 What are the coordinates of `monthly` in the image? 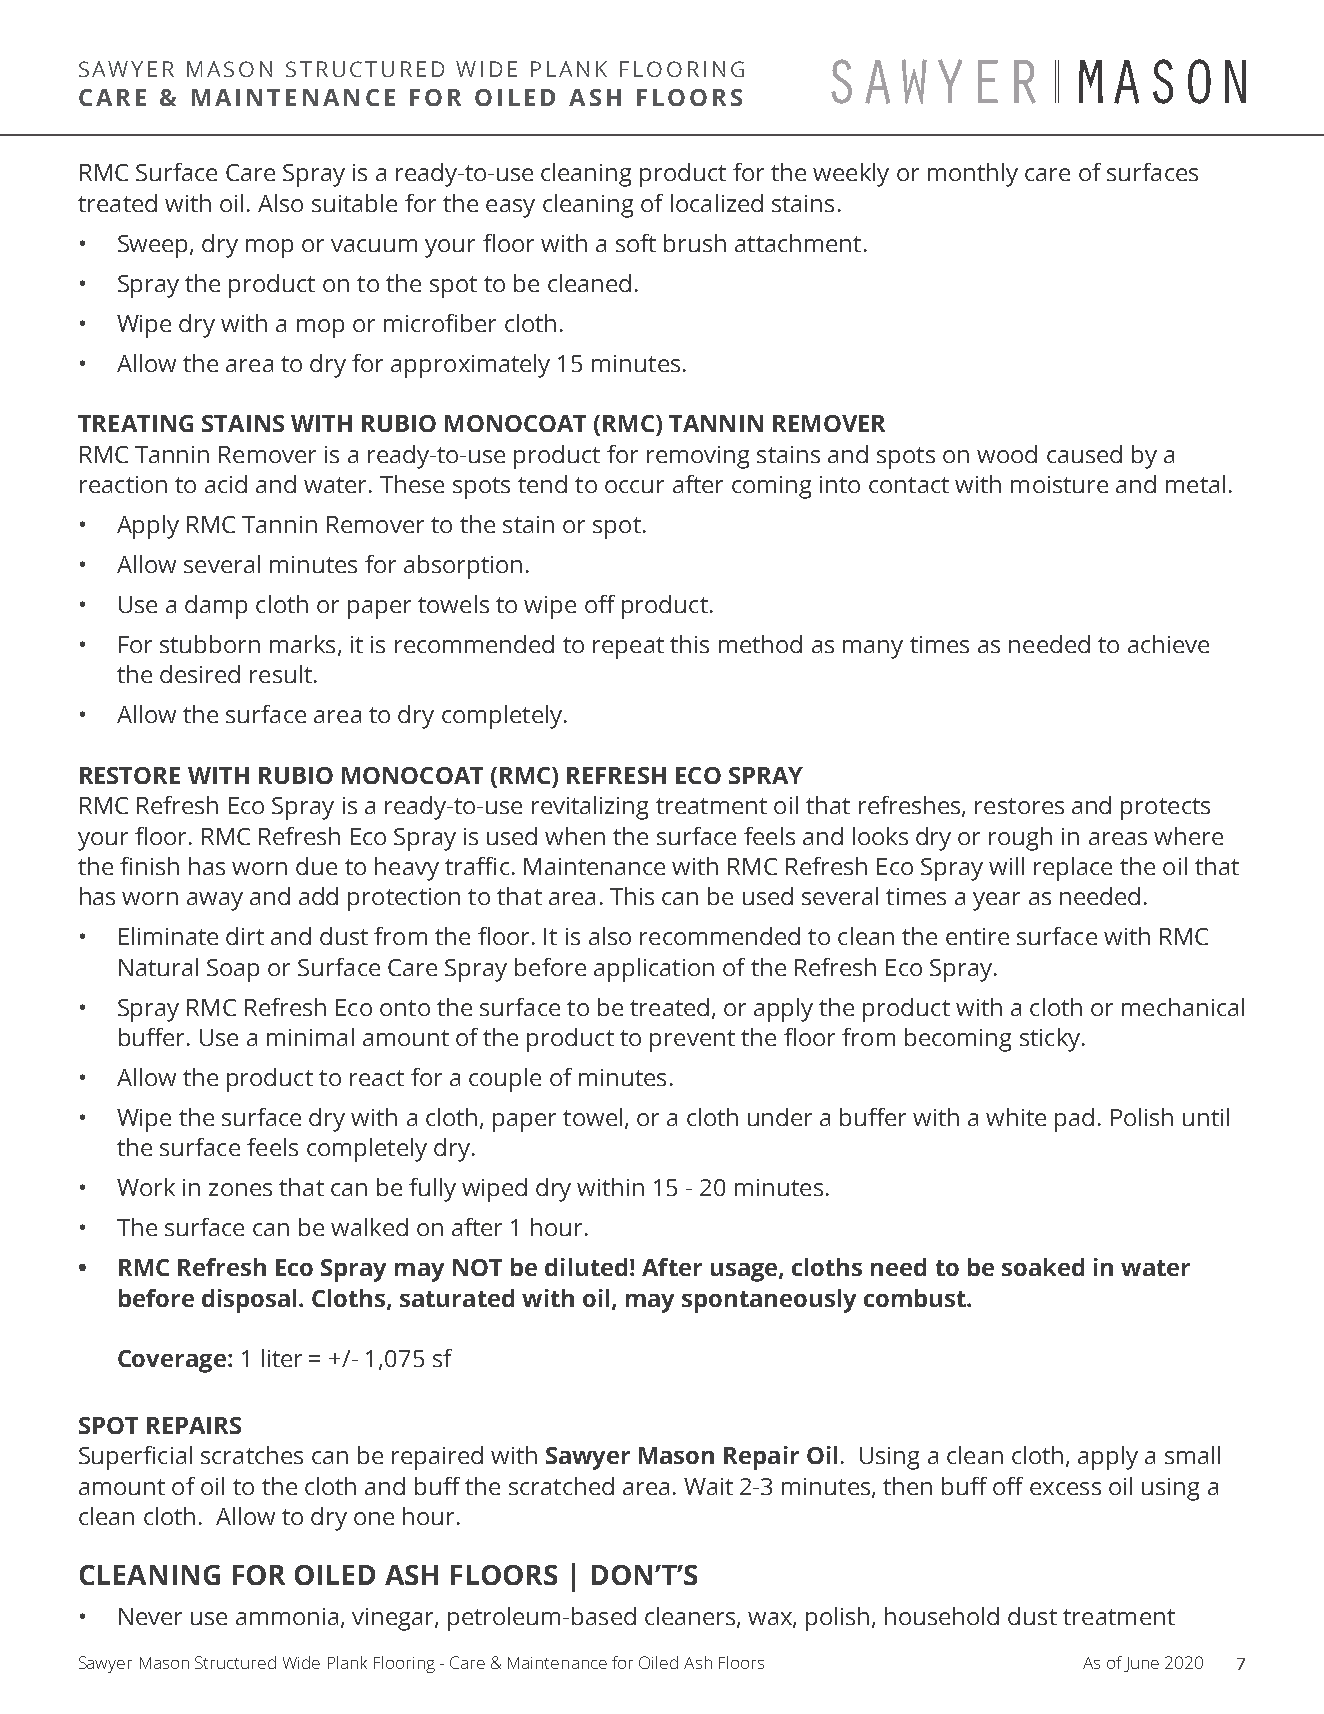 It's located at (973, 175).
